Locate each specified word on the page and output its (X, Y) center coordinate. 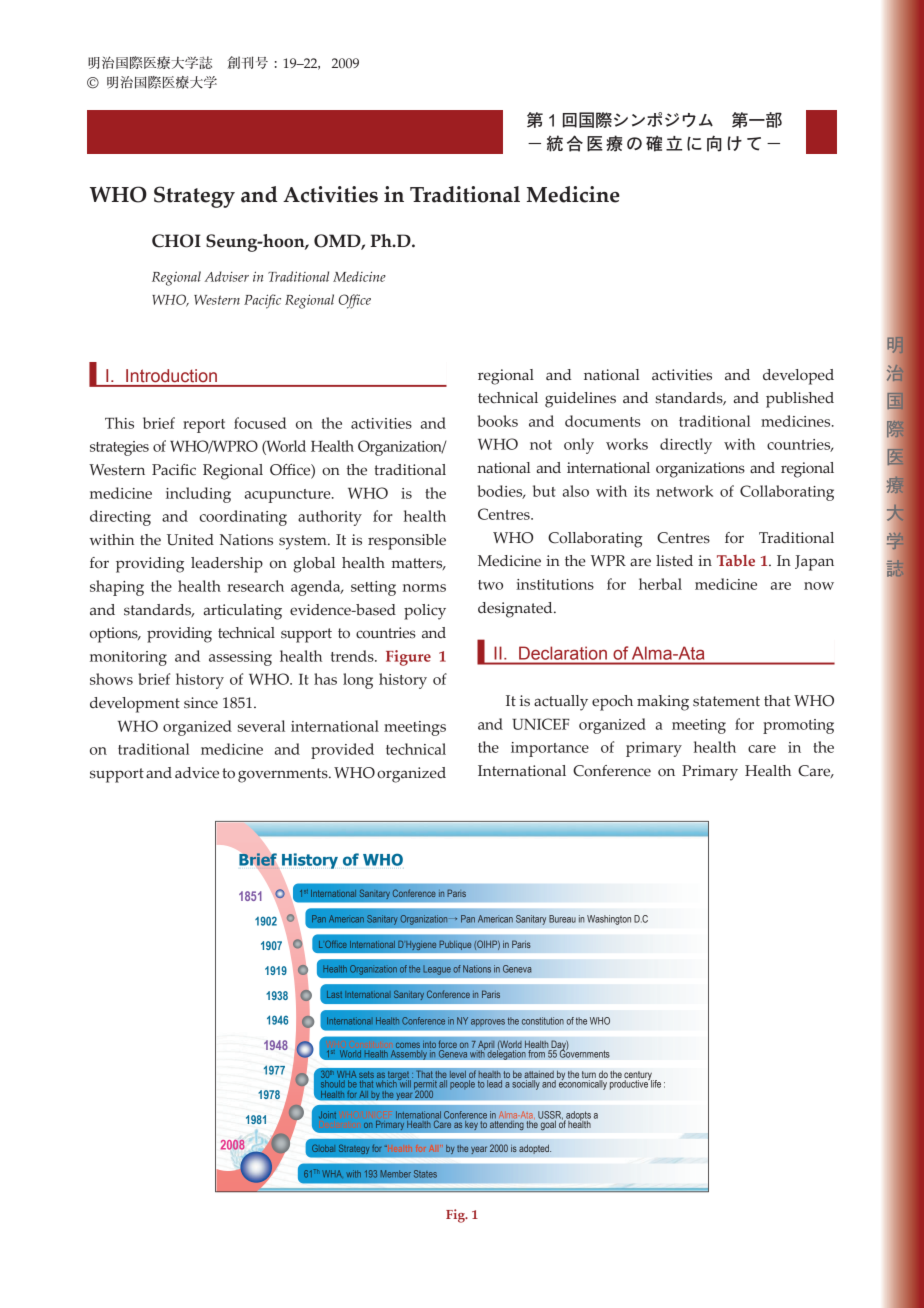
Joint (327, 1115)
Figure (408, 658)
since (201, 703)
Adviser (227, 276)
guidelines (580, 400)
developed (798, 377)
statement (726, 701)
